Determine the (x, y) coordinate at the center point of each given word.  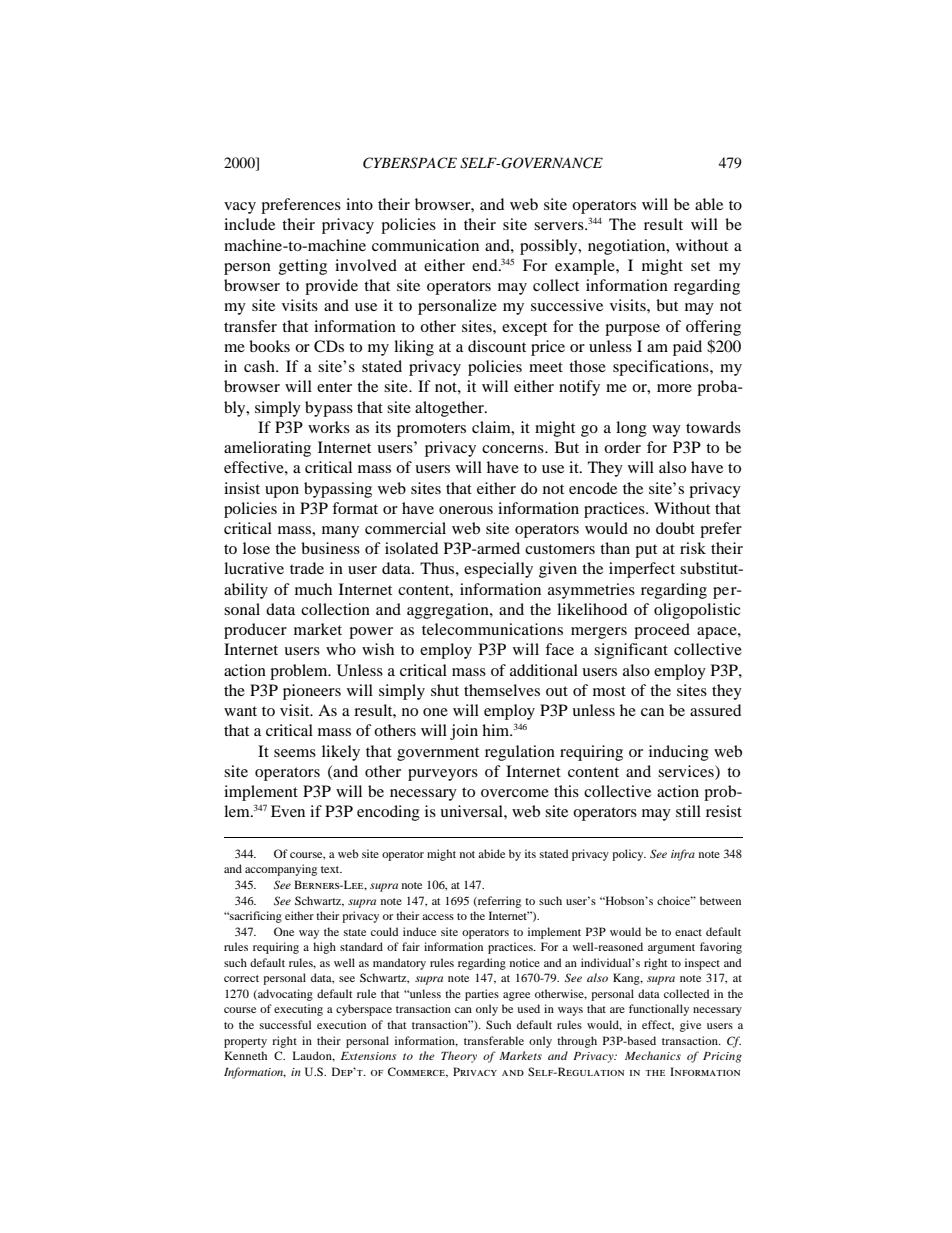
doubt (675, 528)
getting (303, 267)
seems (295, 753)
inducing (679, 753)
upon (282, 492)
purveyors (443, 775)
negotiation (628, 247)
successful (285, 1024)
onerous (466, 510)
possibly (550, 247)
